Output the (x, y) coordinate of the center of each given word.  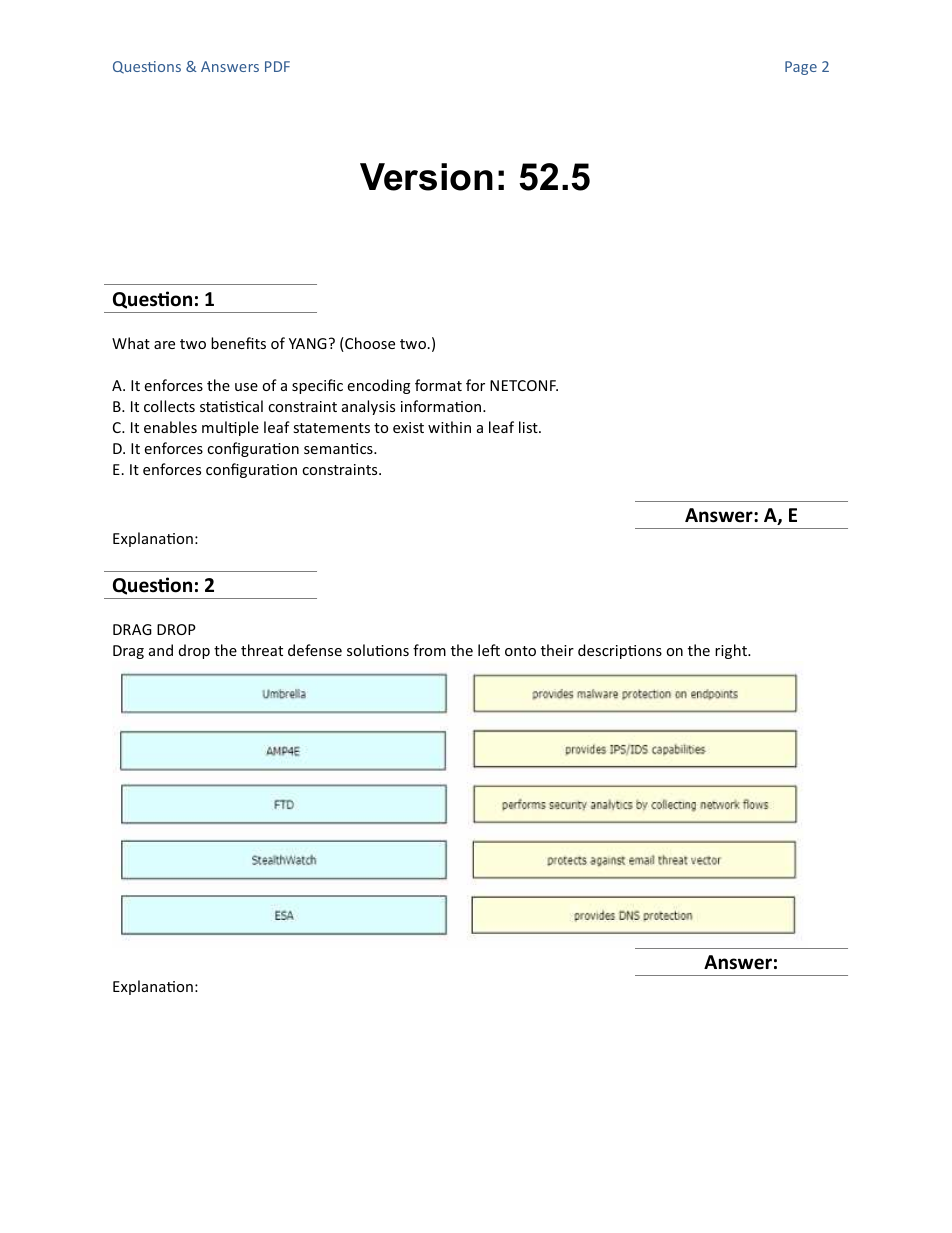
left (489, 650)
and (161, 650)
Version (426, 177)
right (732, 651)
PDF (277, 66)
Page (801, 68)
